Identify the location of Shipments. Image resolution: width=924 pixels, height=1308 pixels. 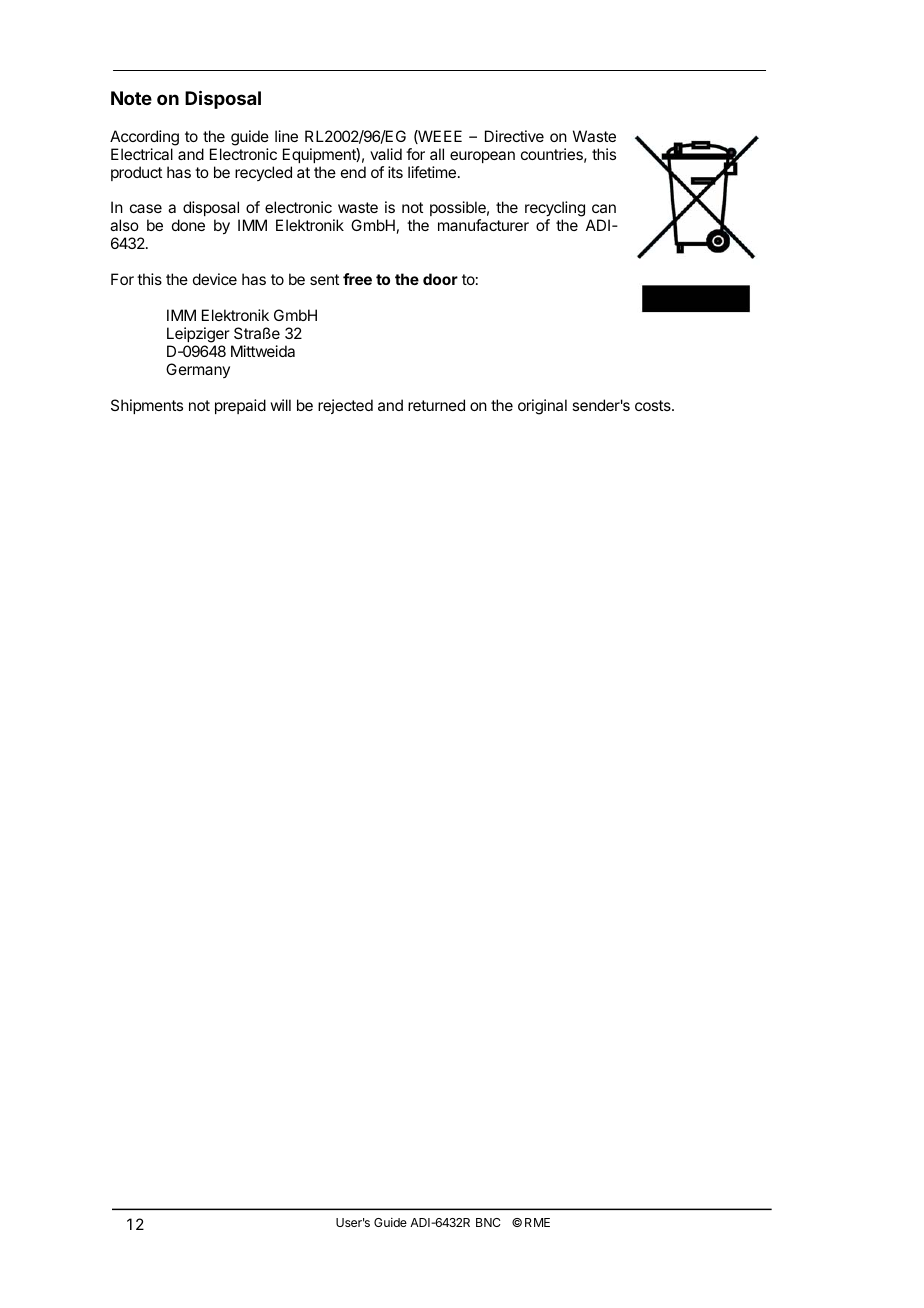
(147, 406).
